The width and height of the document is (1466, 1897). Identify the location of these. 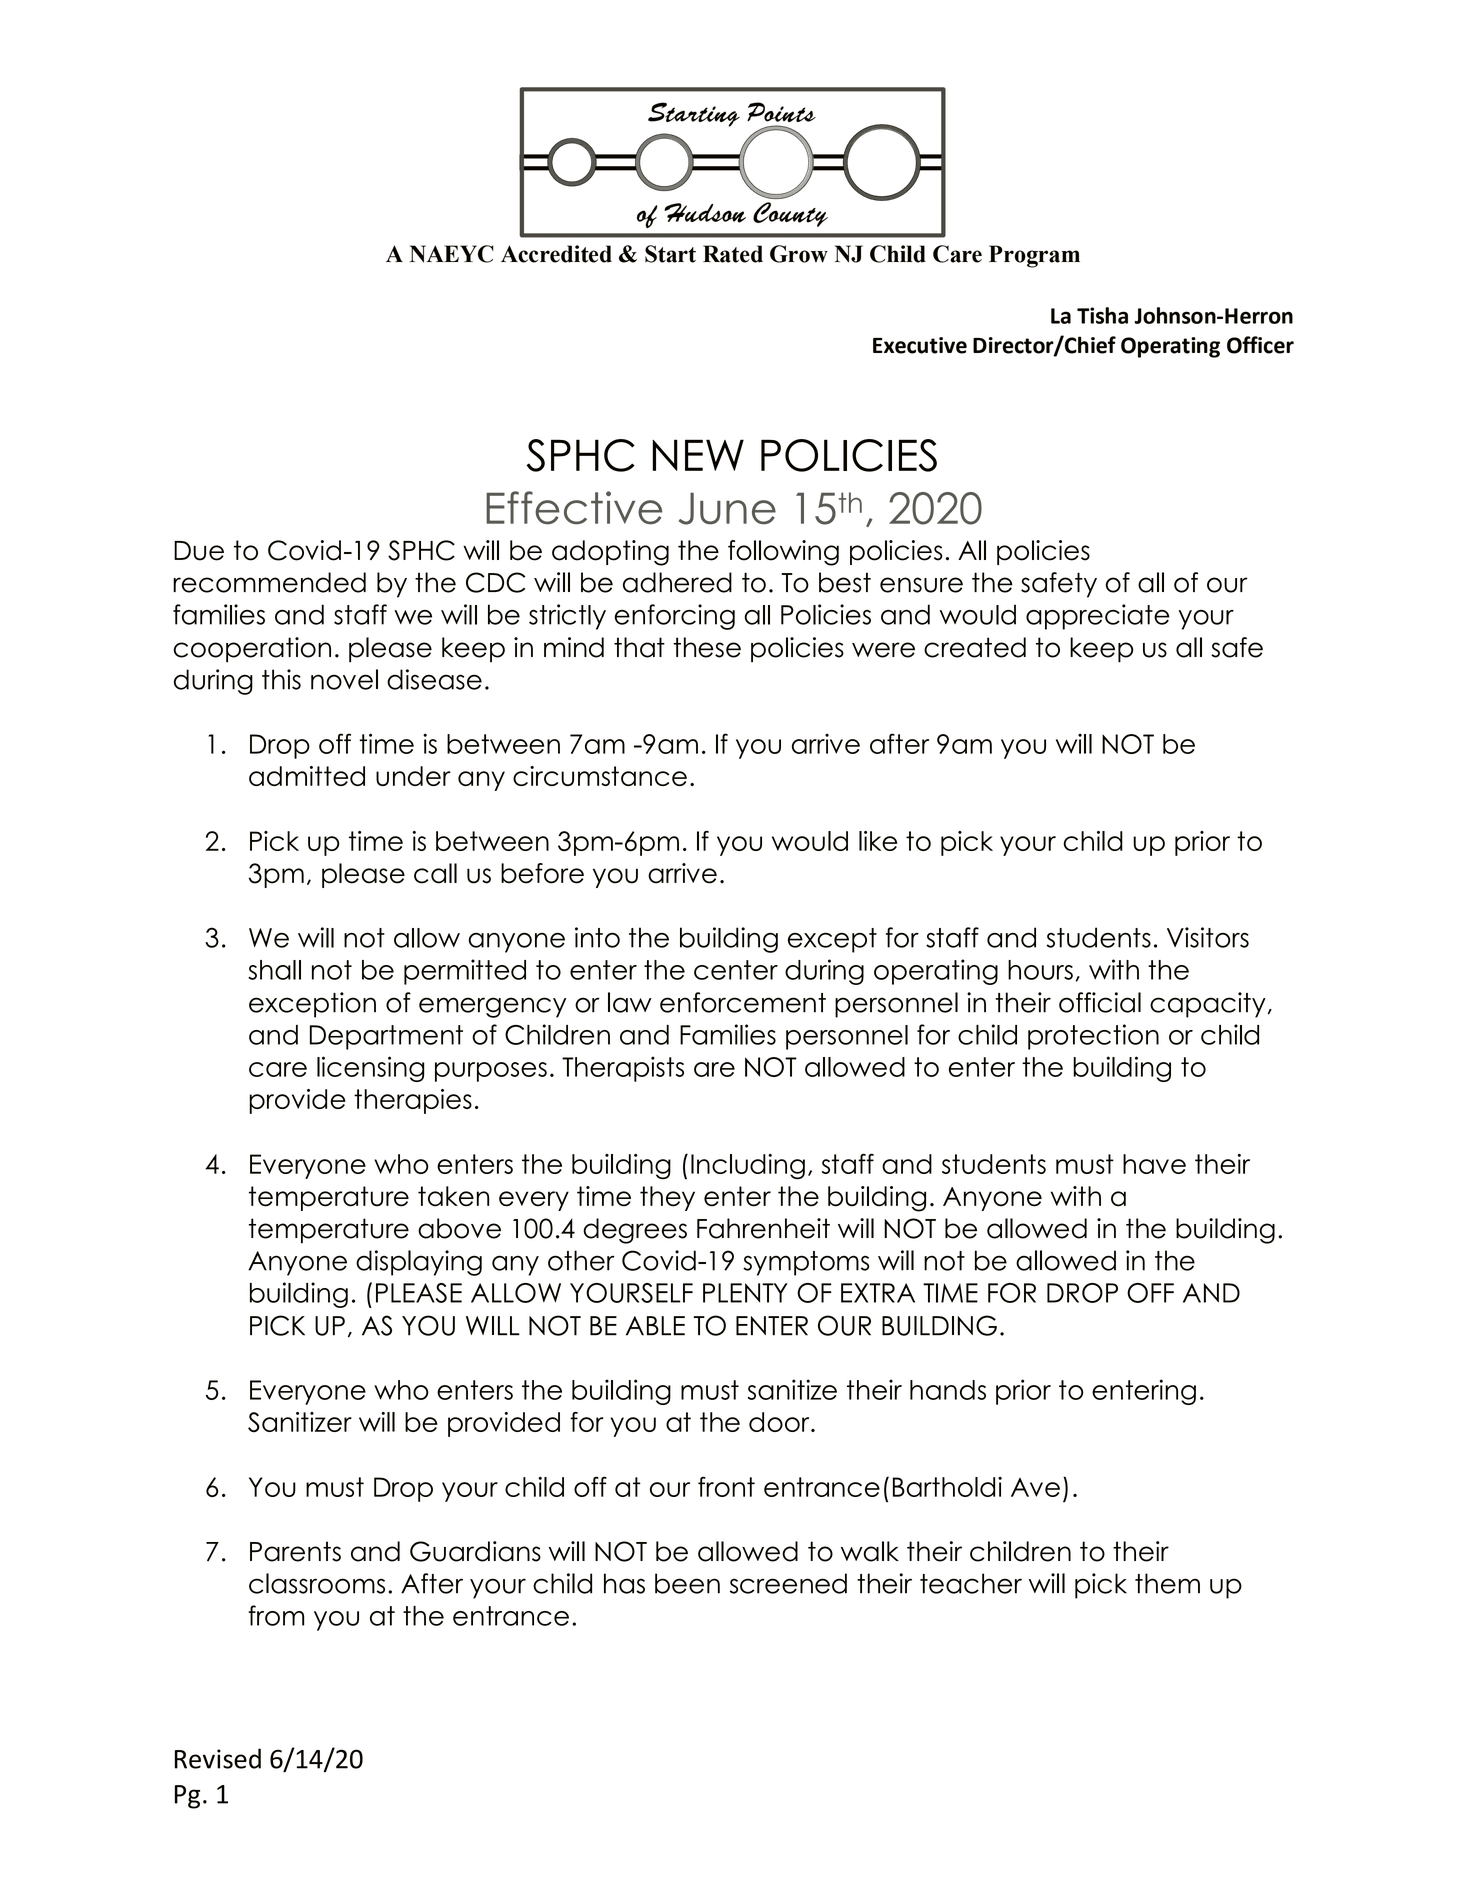
(707, 647).
